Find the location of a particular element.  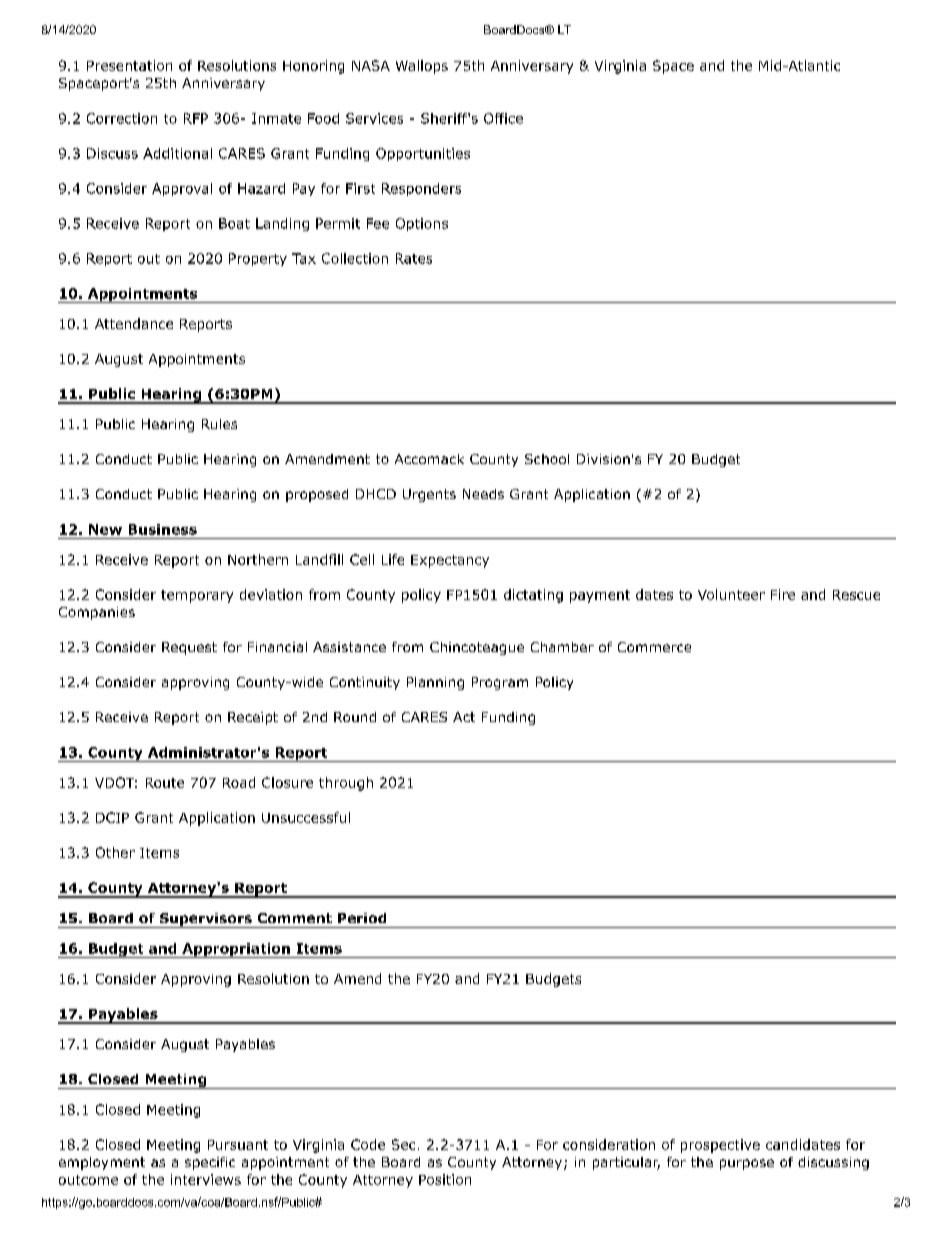

purpose is located at coordinates (747, 1164).
